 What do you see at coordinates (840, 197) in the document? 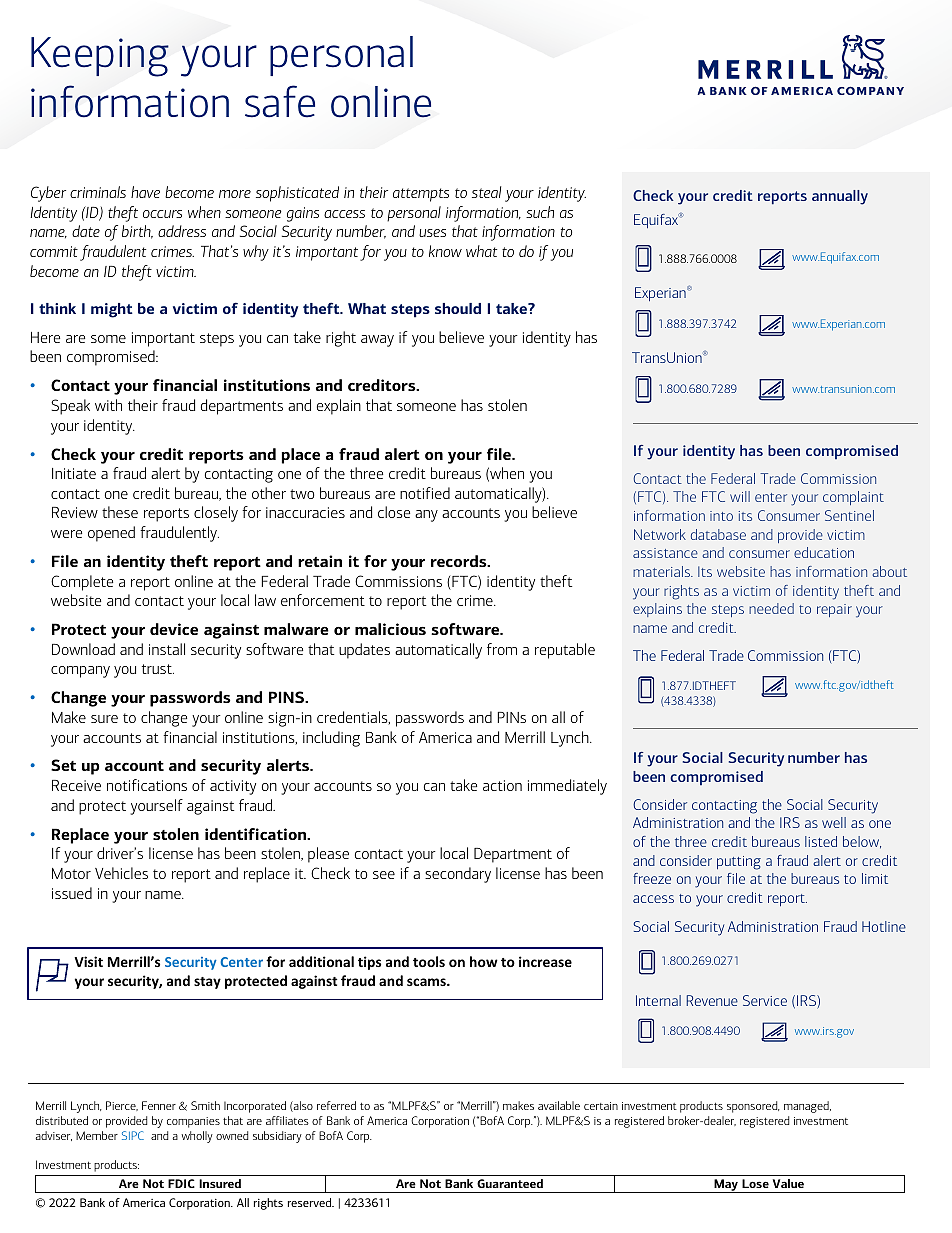
I see `annually` at bounding box center [840, 197].
